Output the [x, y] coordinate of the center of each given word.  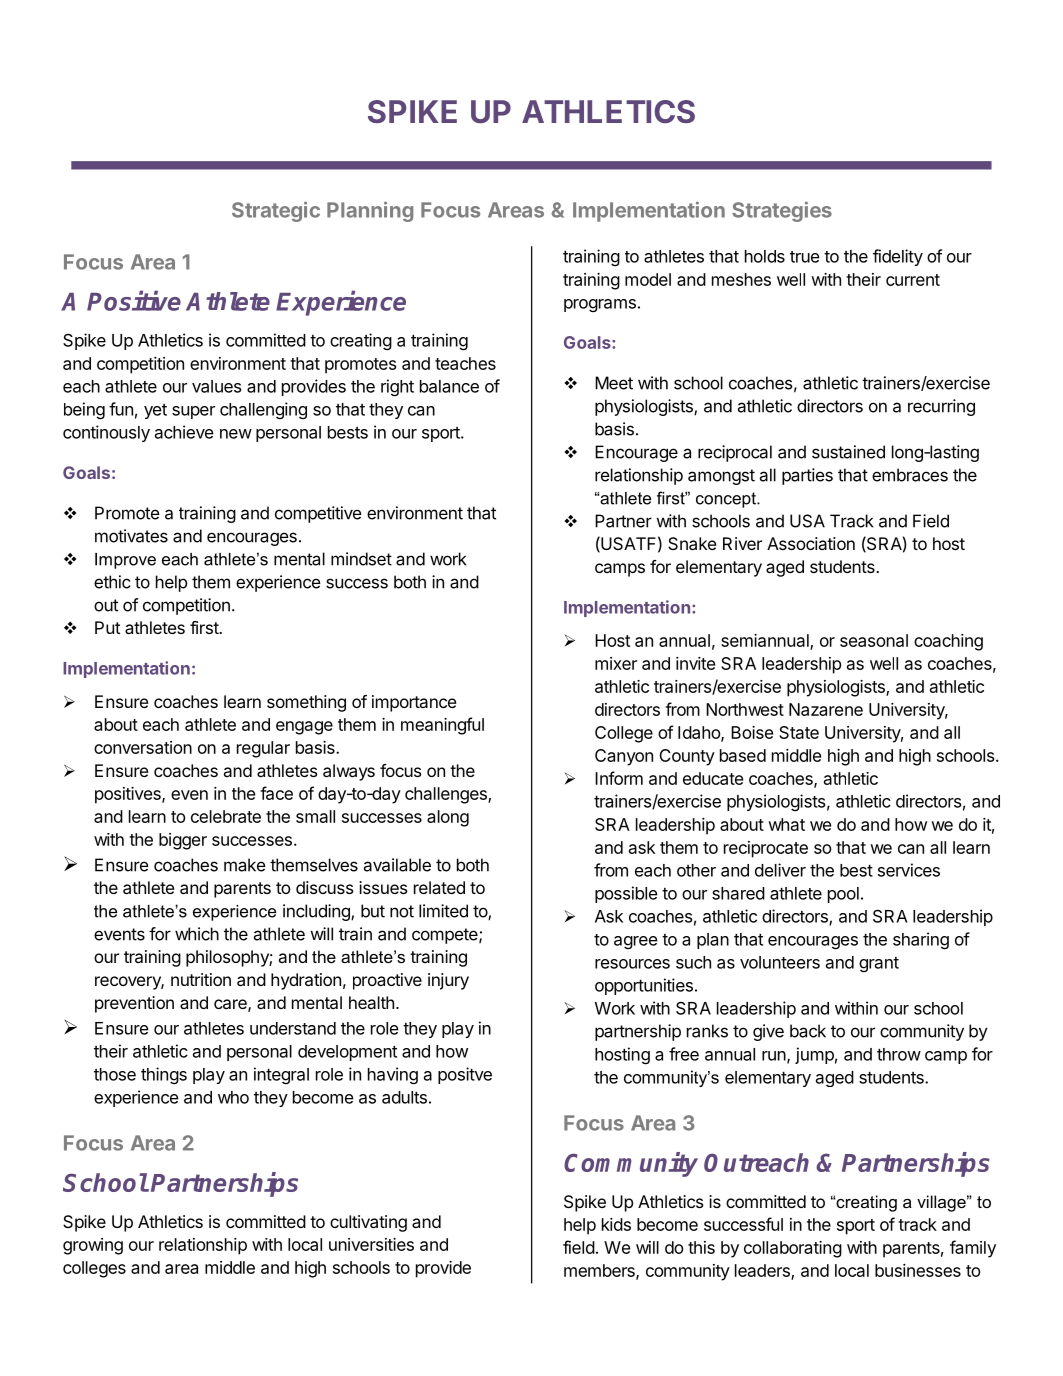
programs [600, 305]
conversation [143, 747]
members [600, 1271]
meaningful [442, 726]
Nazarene [826, 709]
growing [93, 1246]
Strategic [276, 211]
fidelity [898, 257]
